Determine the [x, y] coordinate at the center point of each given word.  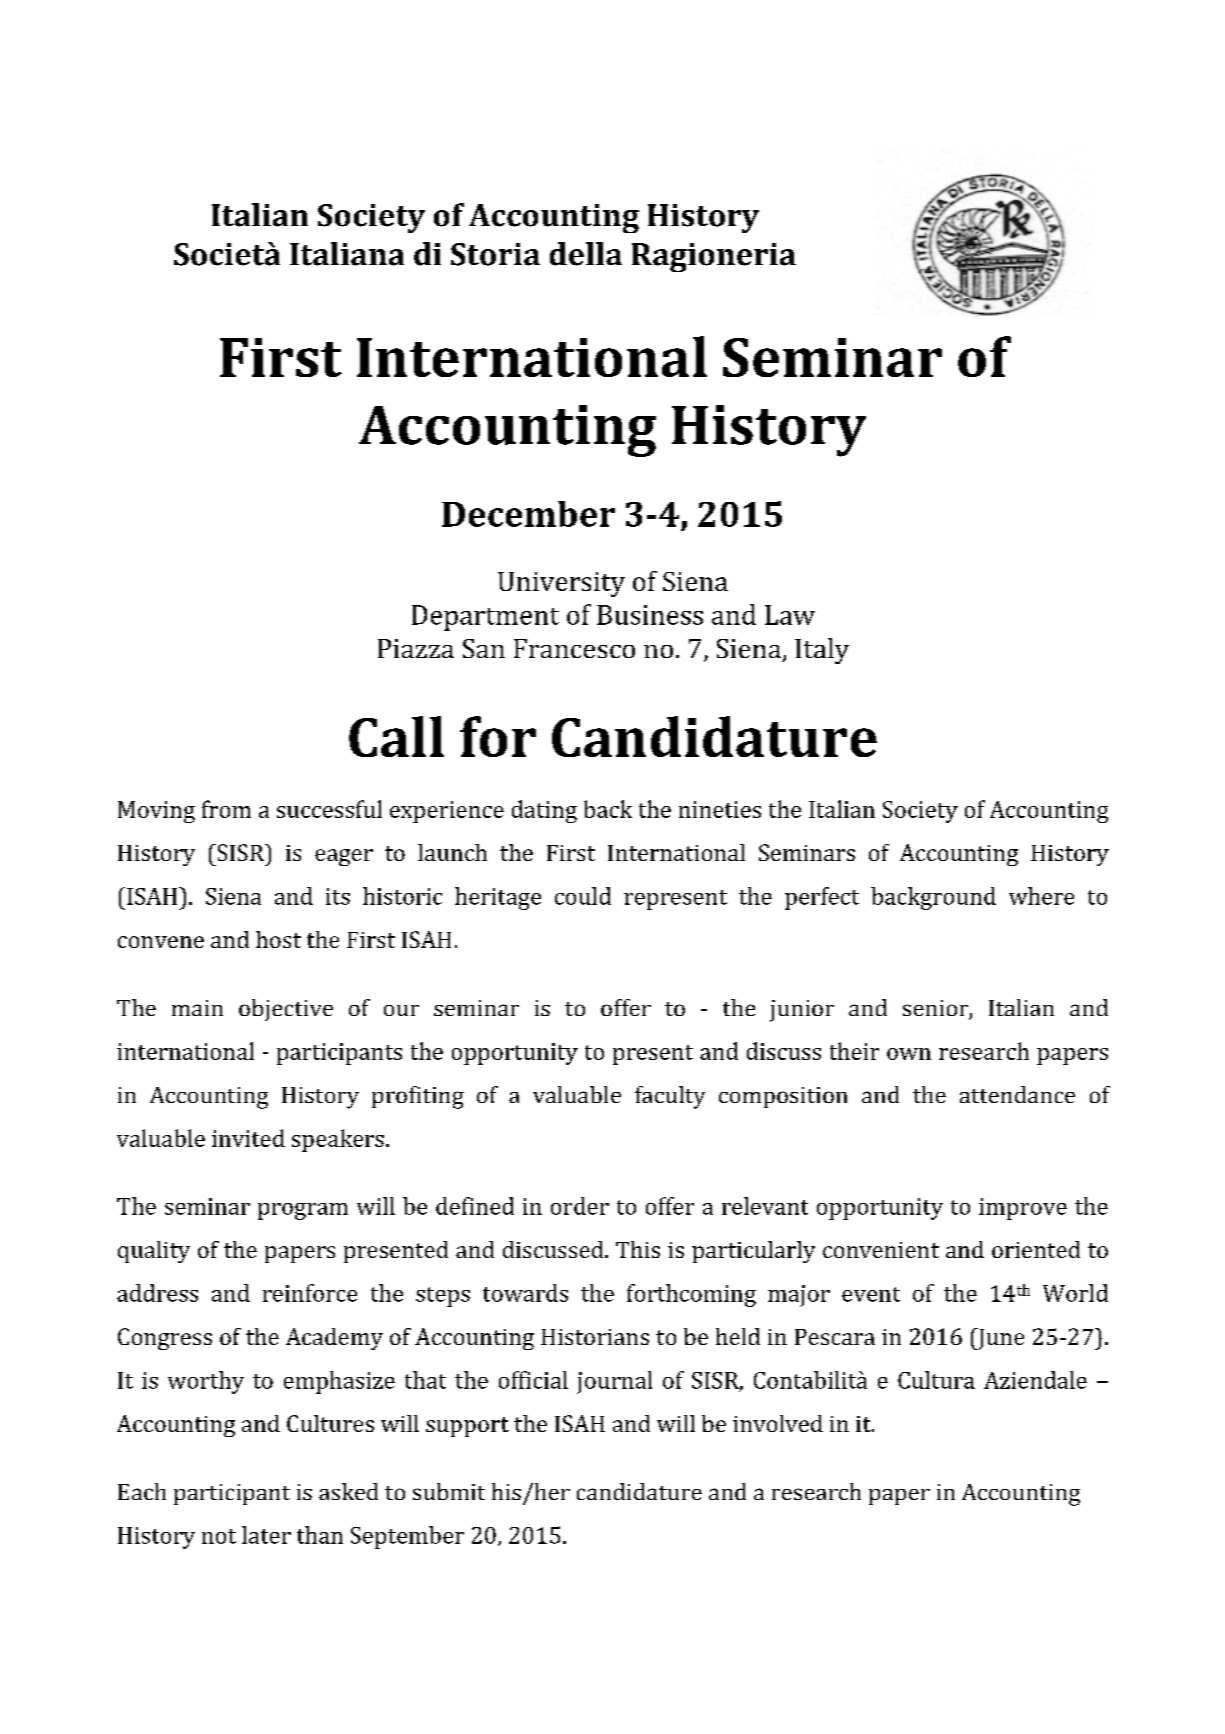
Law [790, 615]
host [278, 939]
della [586, 254]
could [583, 896]
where [1041, 896]
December [528, 514]
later [266, 1535]
